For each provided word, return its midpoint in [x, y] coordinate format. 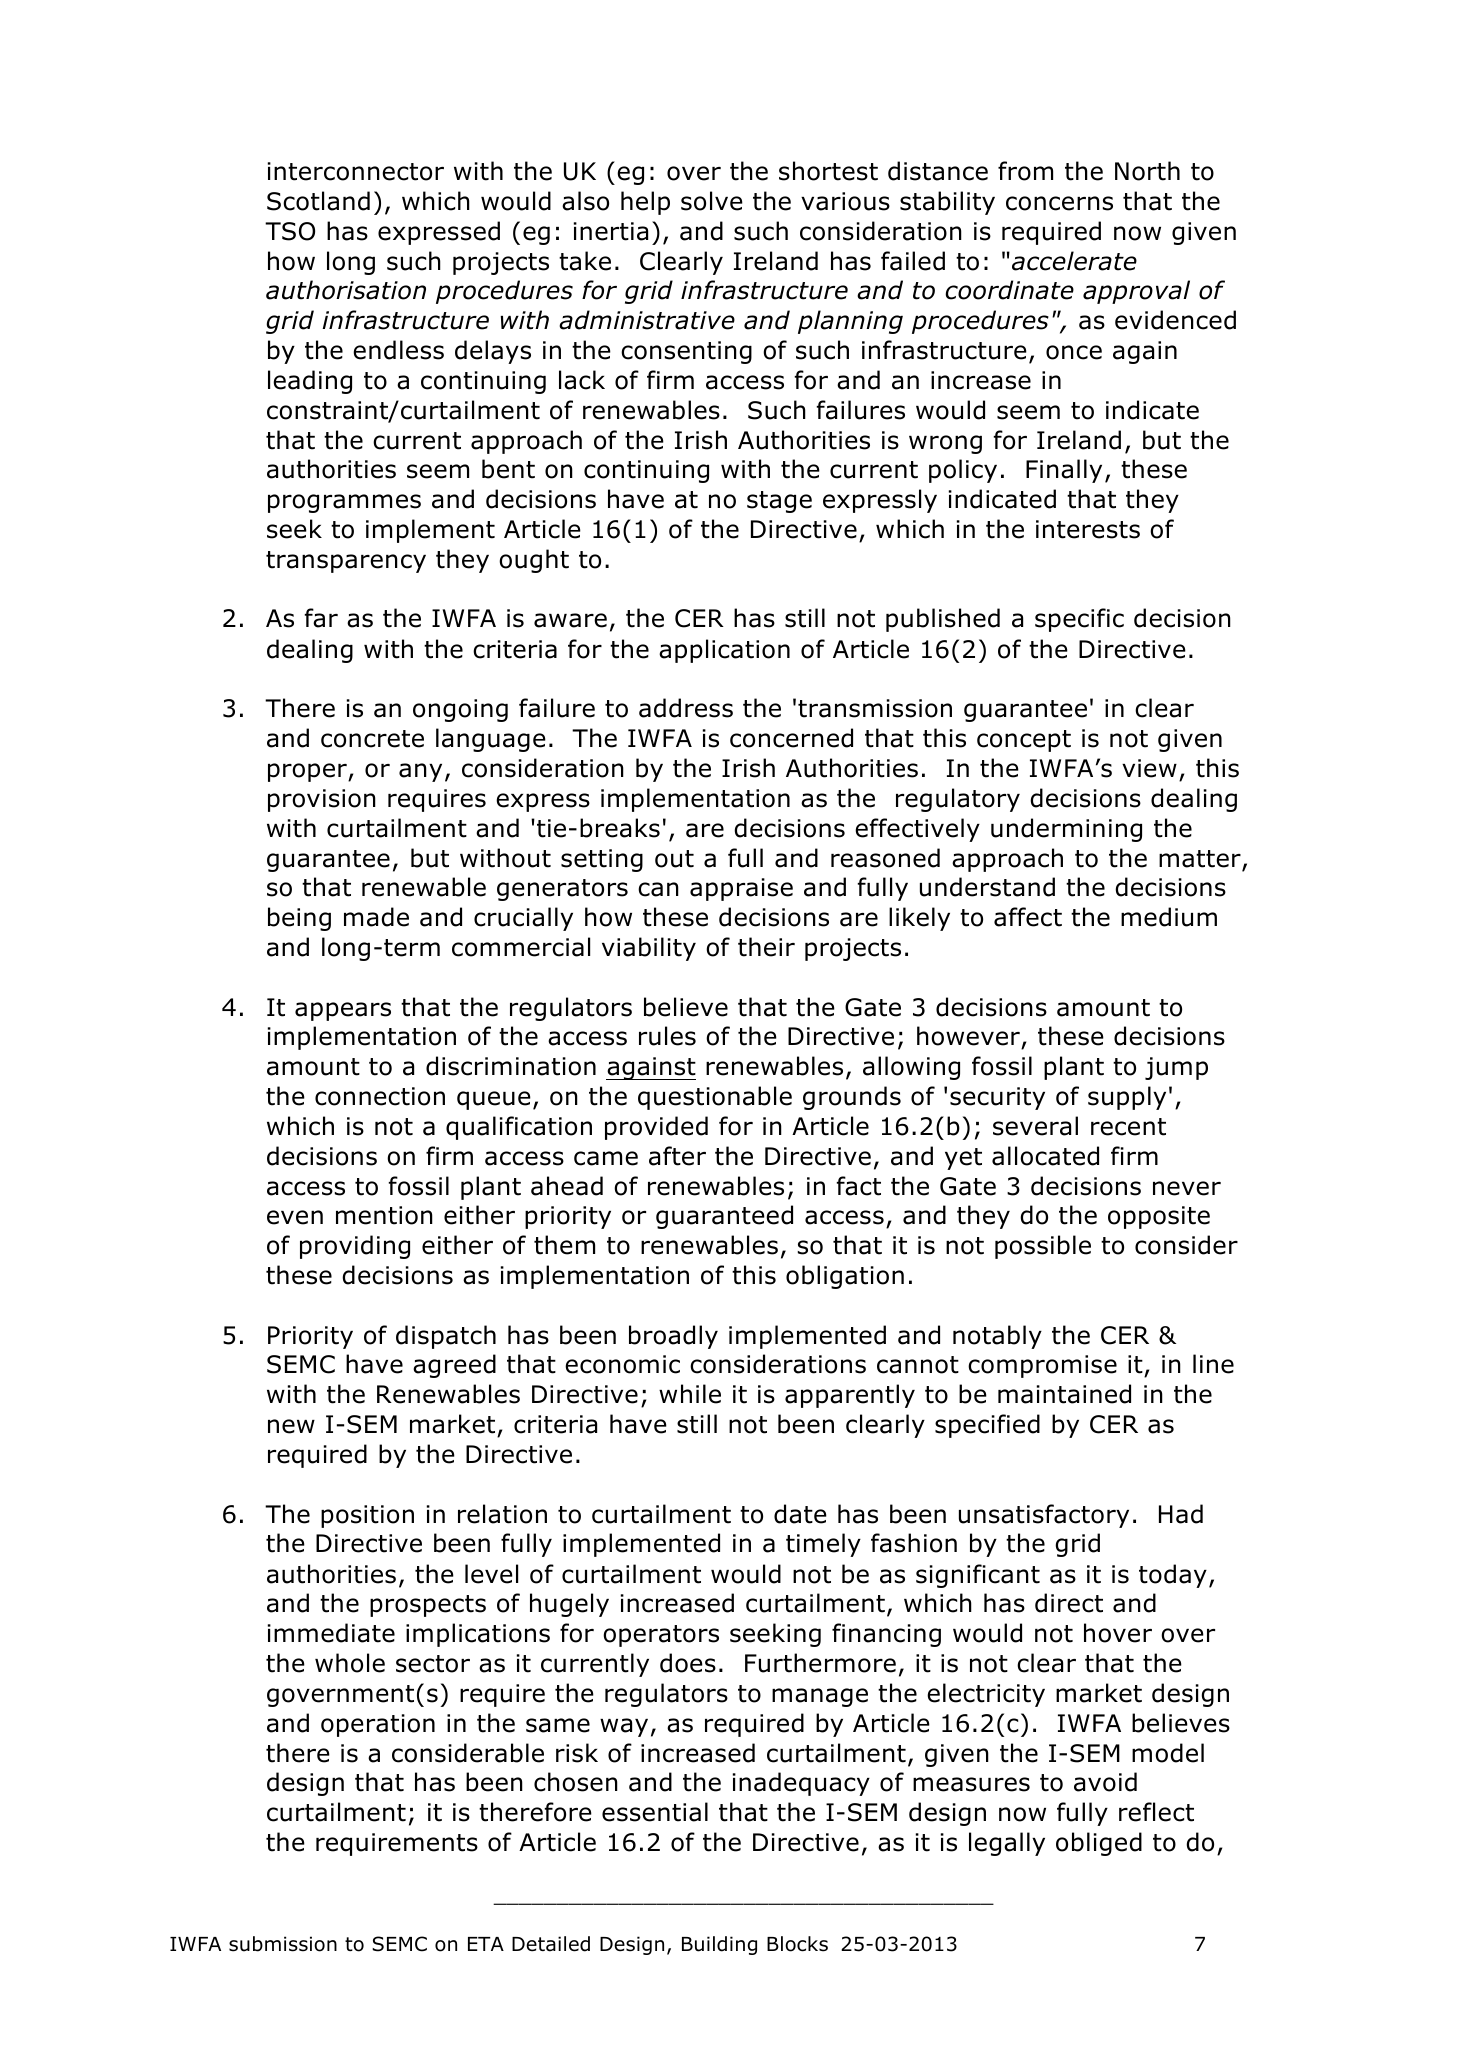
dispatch [446, 1337]
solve [712, 201]
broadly [673, 1337]
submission [283, 1944]
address [686, 708]
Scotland [318, 201]
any [420, 772]
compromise [1042, 1366]
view [1149, 768]
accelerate [1074, 261]
